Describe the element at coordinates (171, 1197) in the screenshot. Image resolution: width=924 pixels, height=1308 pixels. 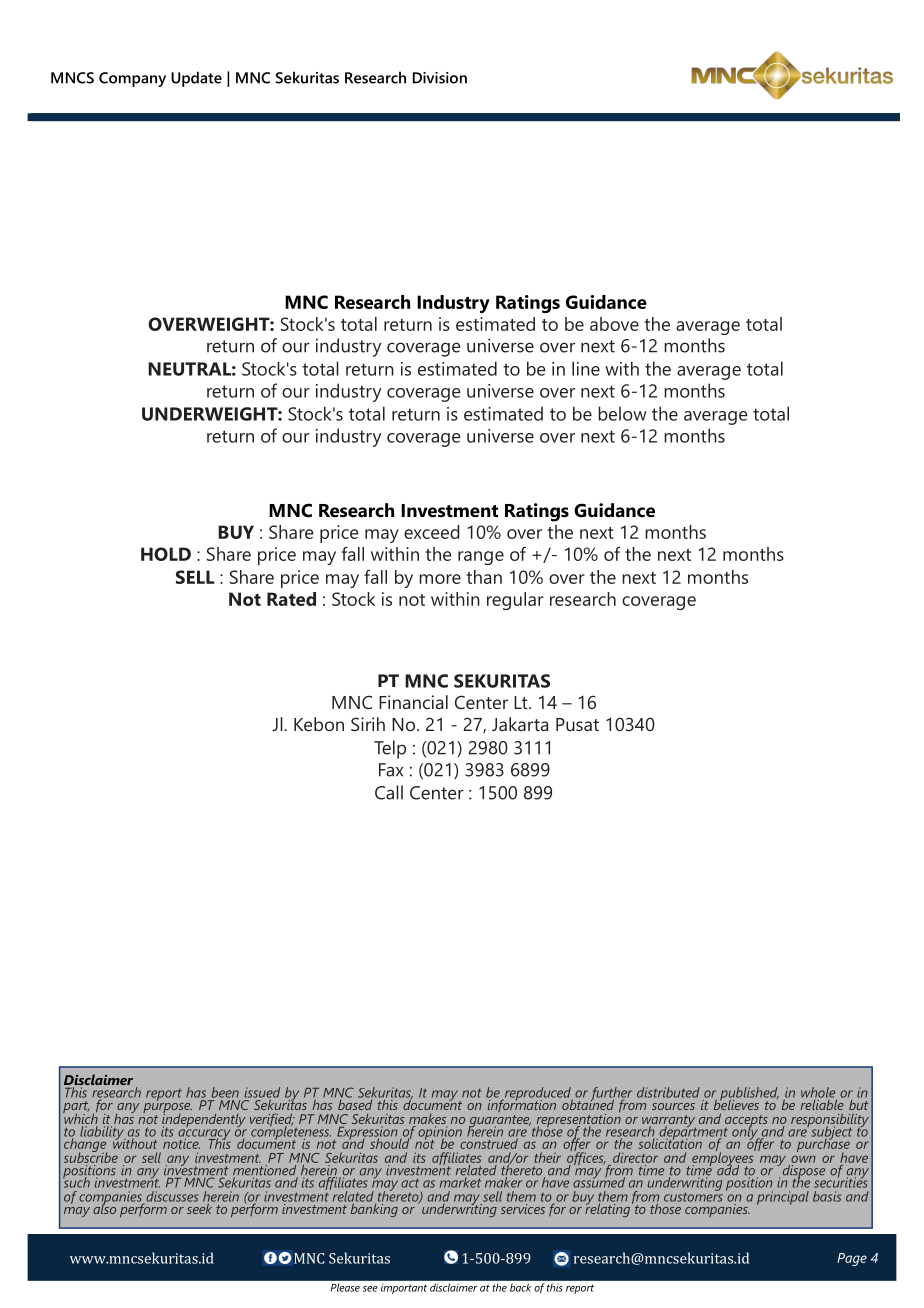
I see `discusses` at that location.
